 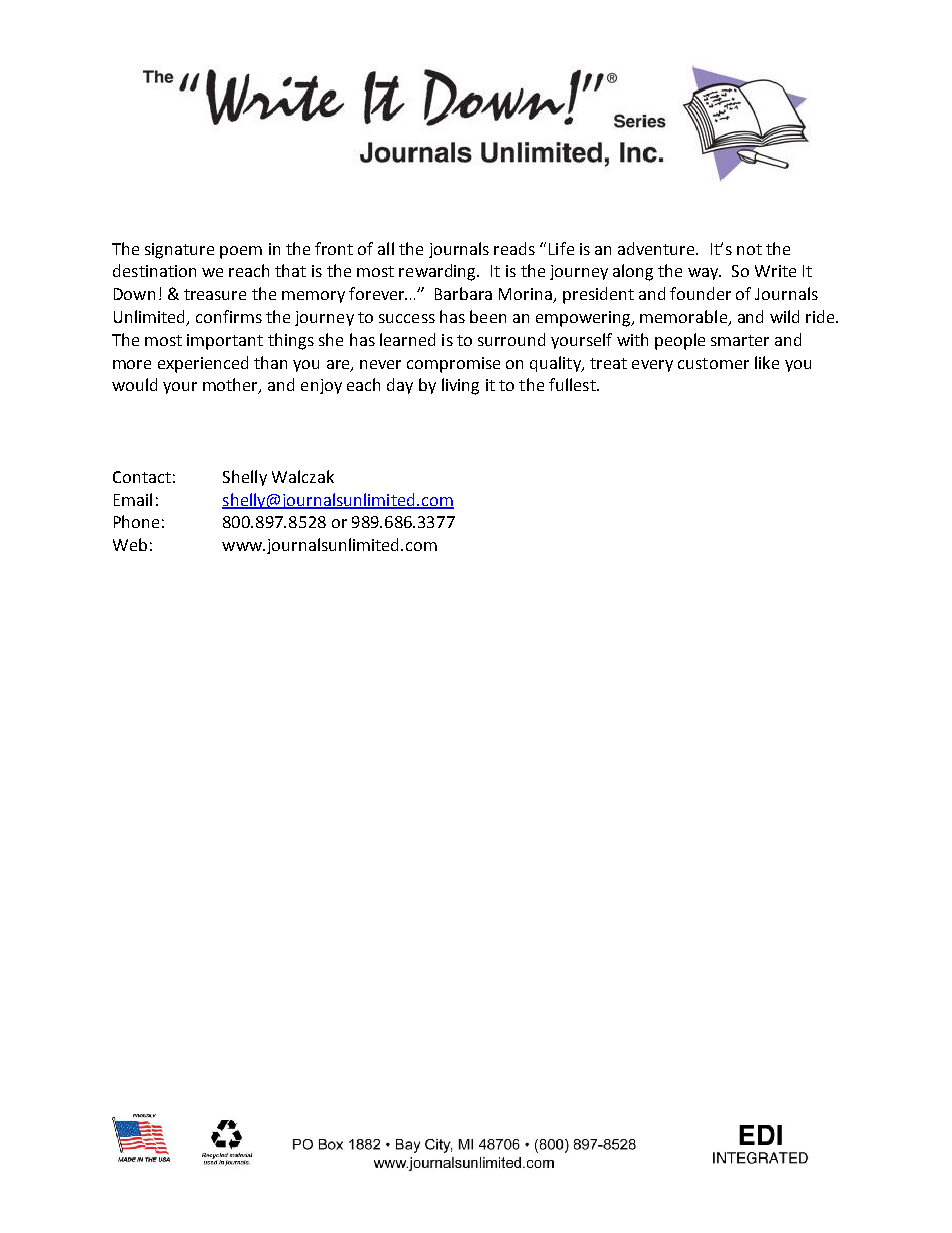 What do you see at coordinates (136, 521) in the screenshot?
I see `Phone` at bounding box center [136, 521].
